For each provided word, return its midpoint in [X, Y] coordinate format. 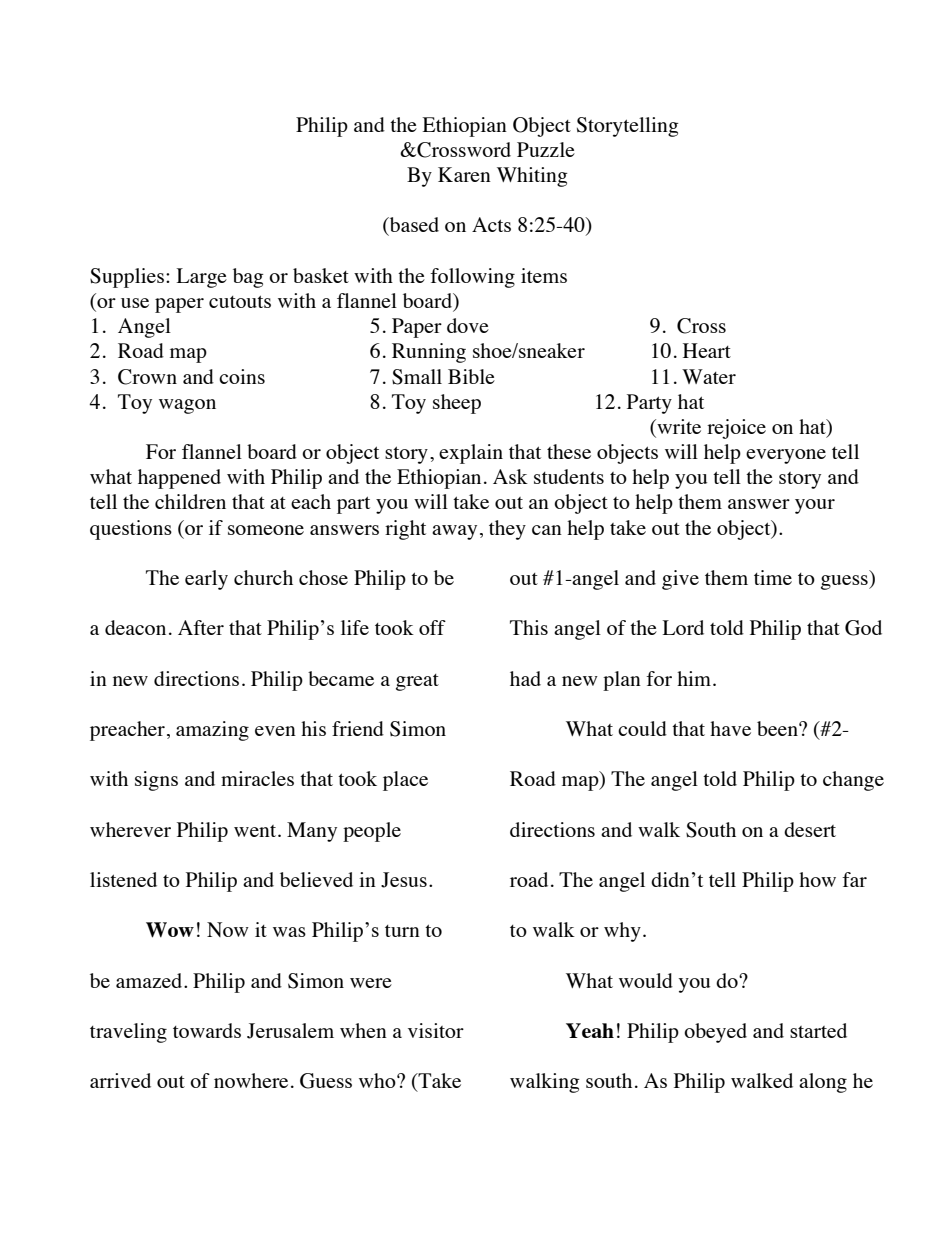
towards [207, 1030]
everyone [786, 456]
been [778, 728]
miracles [257, 778]
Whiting [532, 177]
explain [471, 454]
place [405, 781]
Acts [491, 224]
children [190, 501]
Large [201, 278]
